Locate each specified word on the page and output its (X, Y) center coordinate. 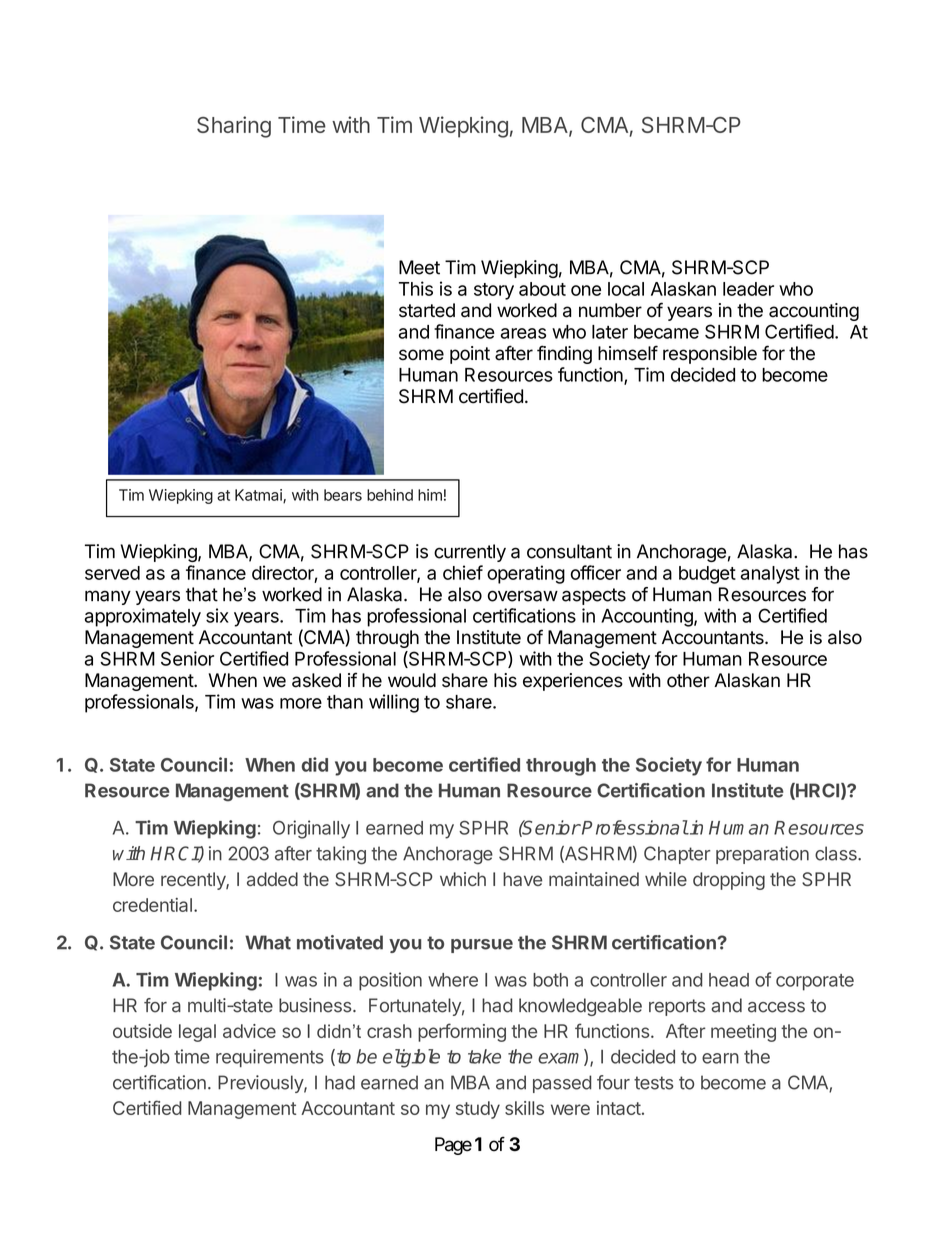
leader (748, 289)
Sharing (234, 127)
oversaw (523, 596)
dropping (729, 881)
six (217, 615)
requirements (270, 1058)
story (494, 291)
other (688, 680)
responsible (710, 355)
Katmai (259, 496)
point (470, 355)
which (463, 879)
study (478, 1110)
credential (152, 905)
